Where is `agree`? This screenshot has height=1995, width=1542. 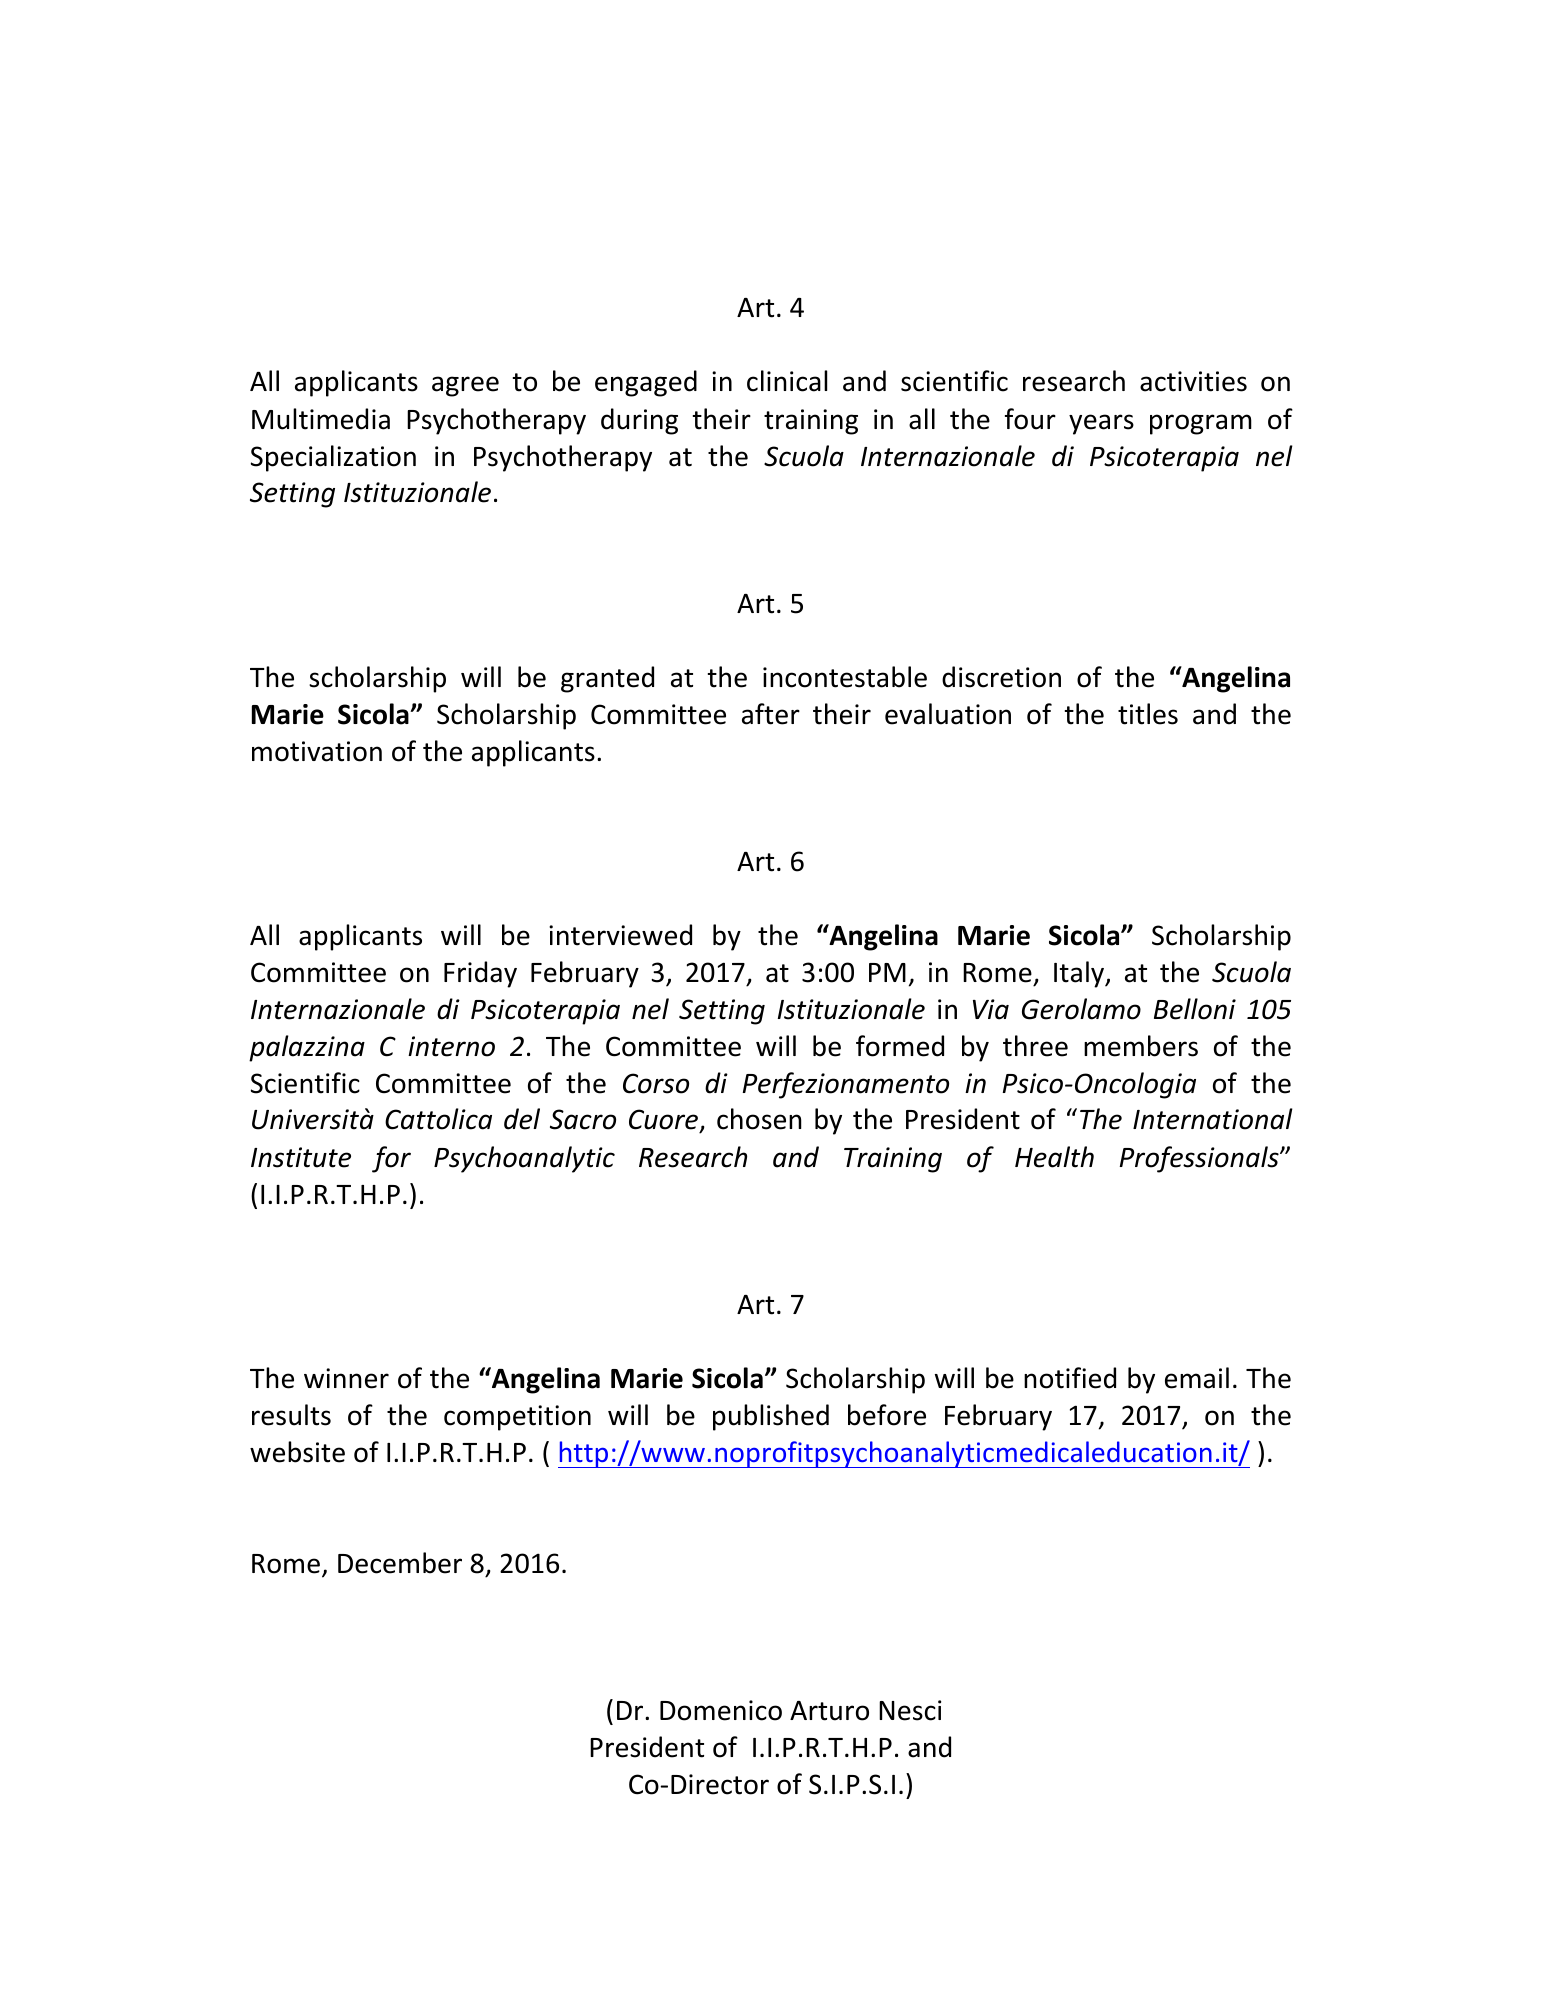 agree is located at coordinates (465, 386).
